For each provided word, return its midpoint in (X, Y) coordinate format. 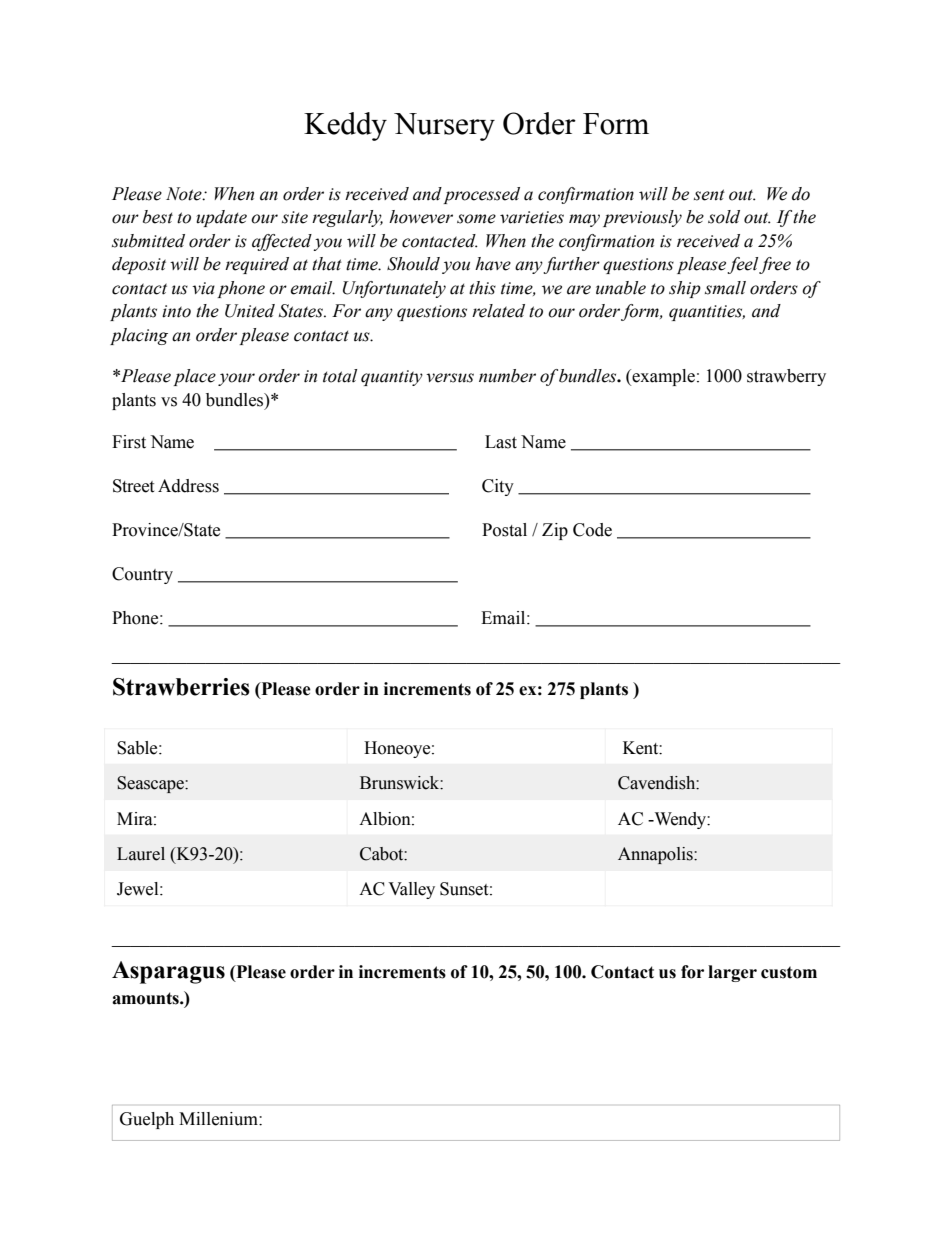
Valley (411, 890)
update (221, 218)
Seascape (151, 784)
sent (709, 195)
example (662, 377)
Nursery (444, 127)
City (498, 487)
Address (188, 486)
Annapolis (656, 855)
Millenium (219, 1119)
